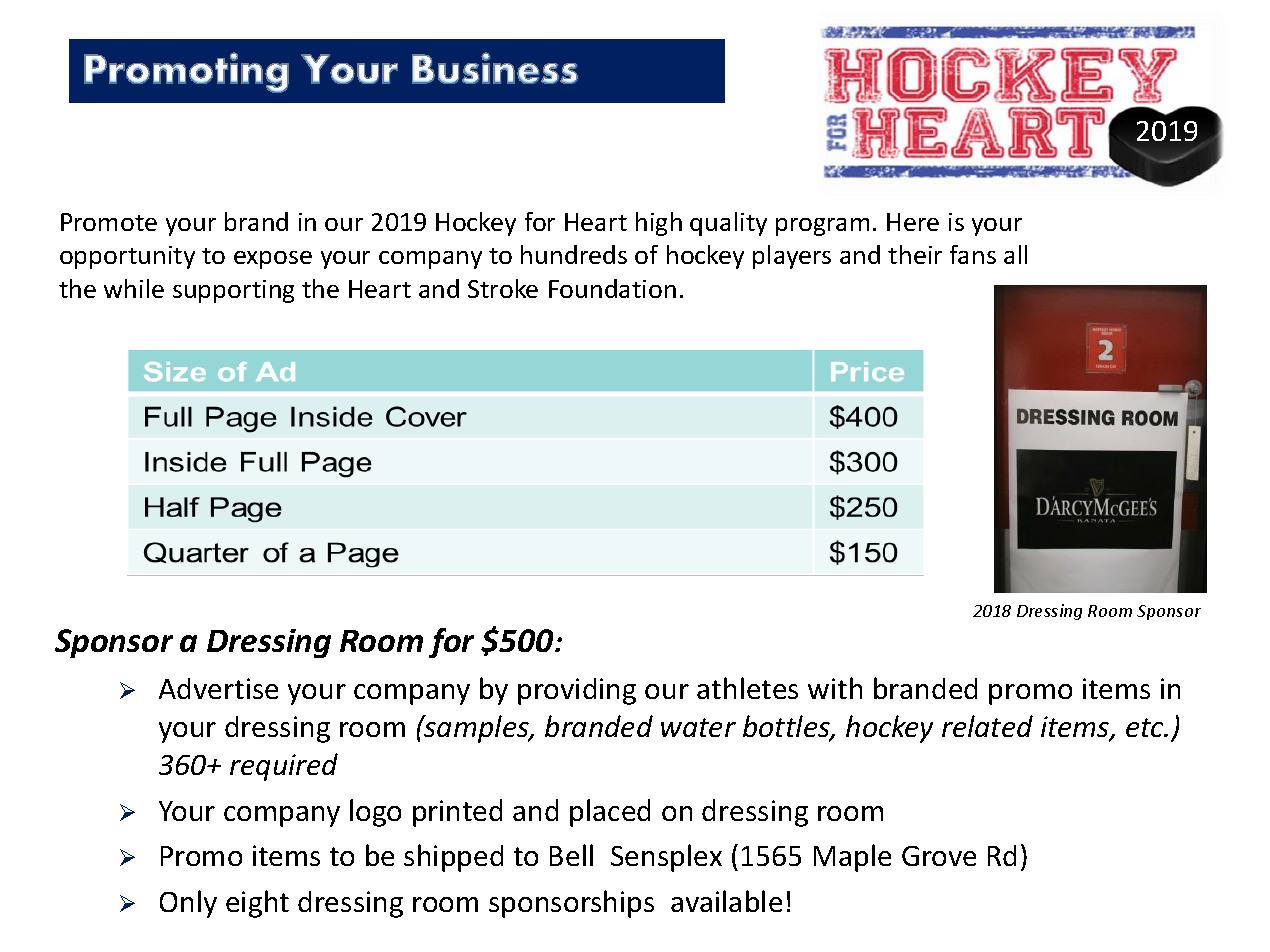 This screenshot has width=1270, height=952. Describe the element at coordinates (835, 688) in the screenshot. I see `with` at that location.
